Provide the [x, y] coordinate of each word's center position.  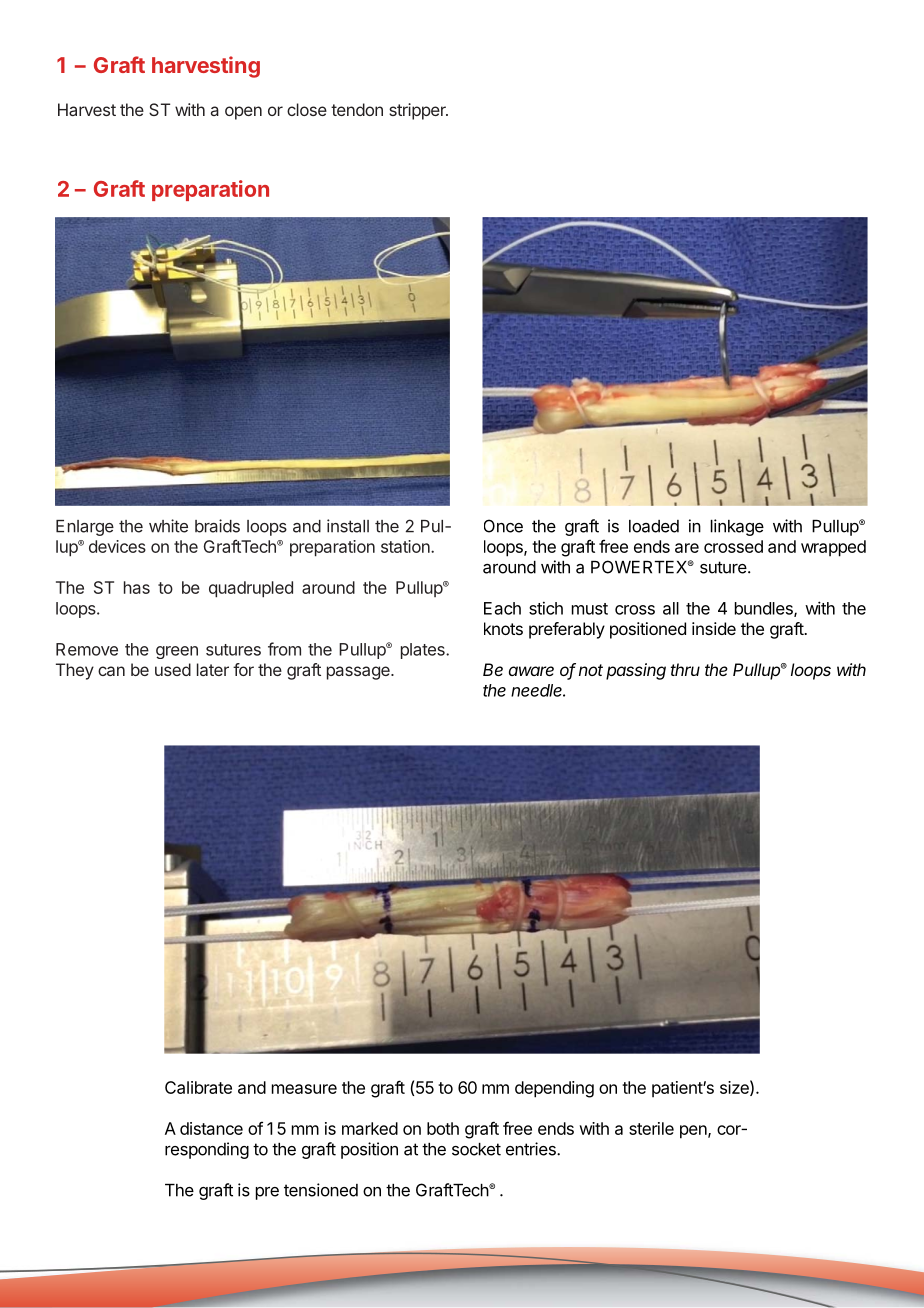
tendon [357, 109]
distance [211, 1128]
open [243, 113]
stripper [418, 111]
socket [476, 1149]
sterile [651, 1128]
